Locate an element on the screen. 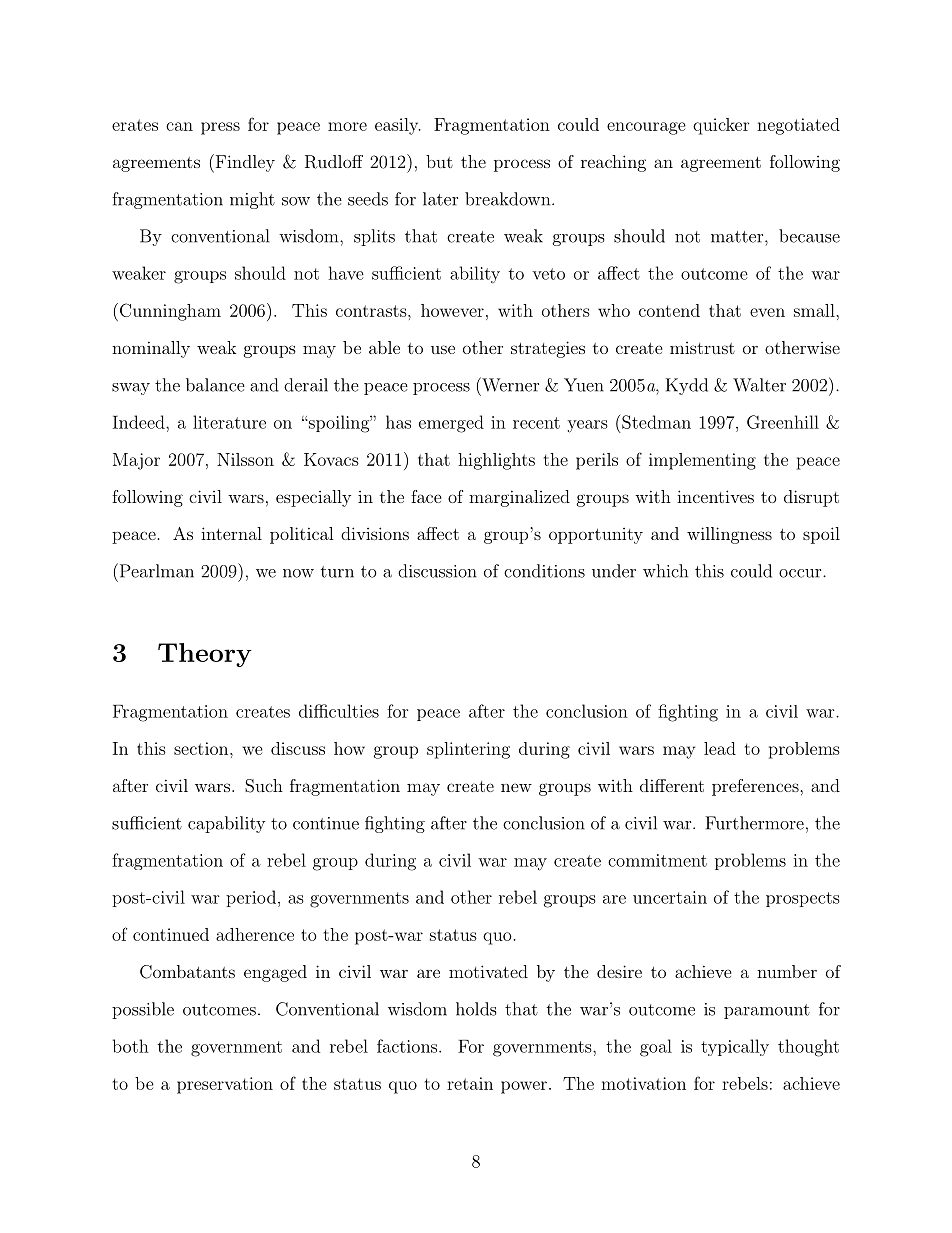 This screenshot has height=1233, width=952. retain is located at coordinates (470, 1083).
